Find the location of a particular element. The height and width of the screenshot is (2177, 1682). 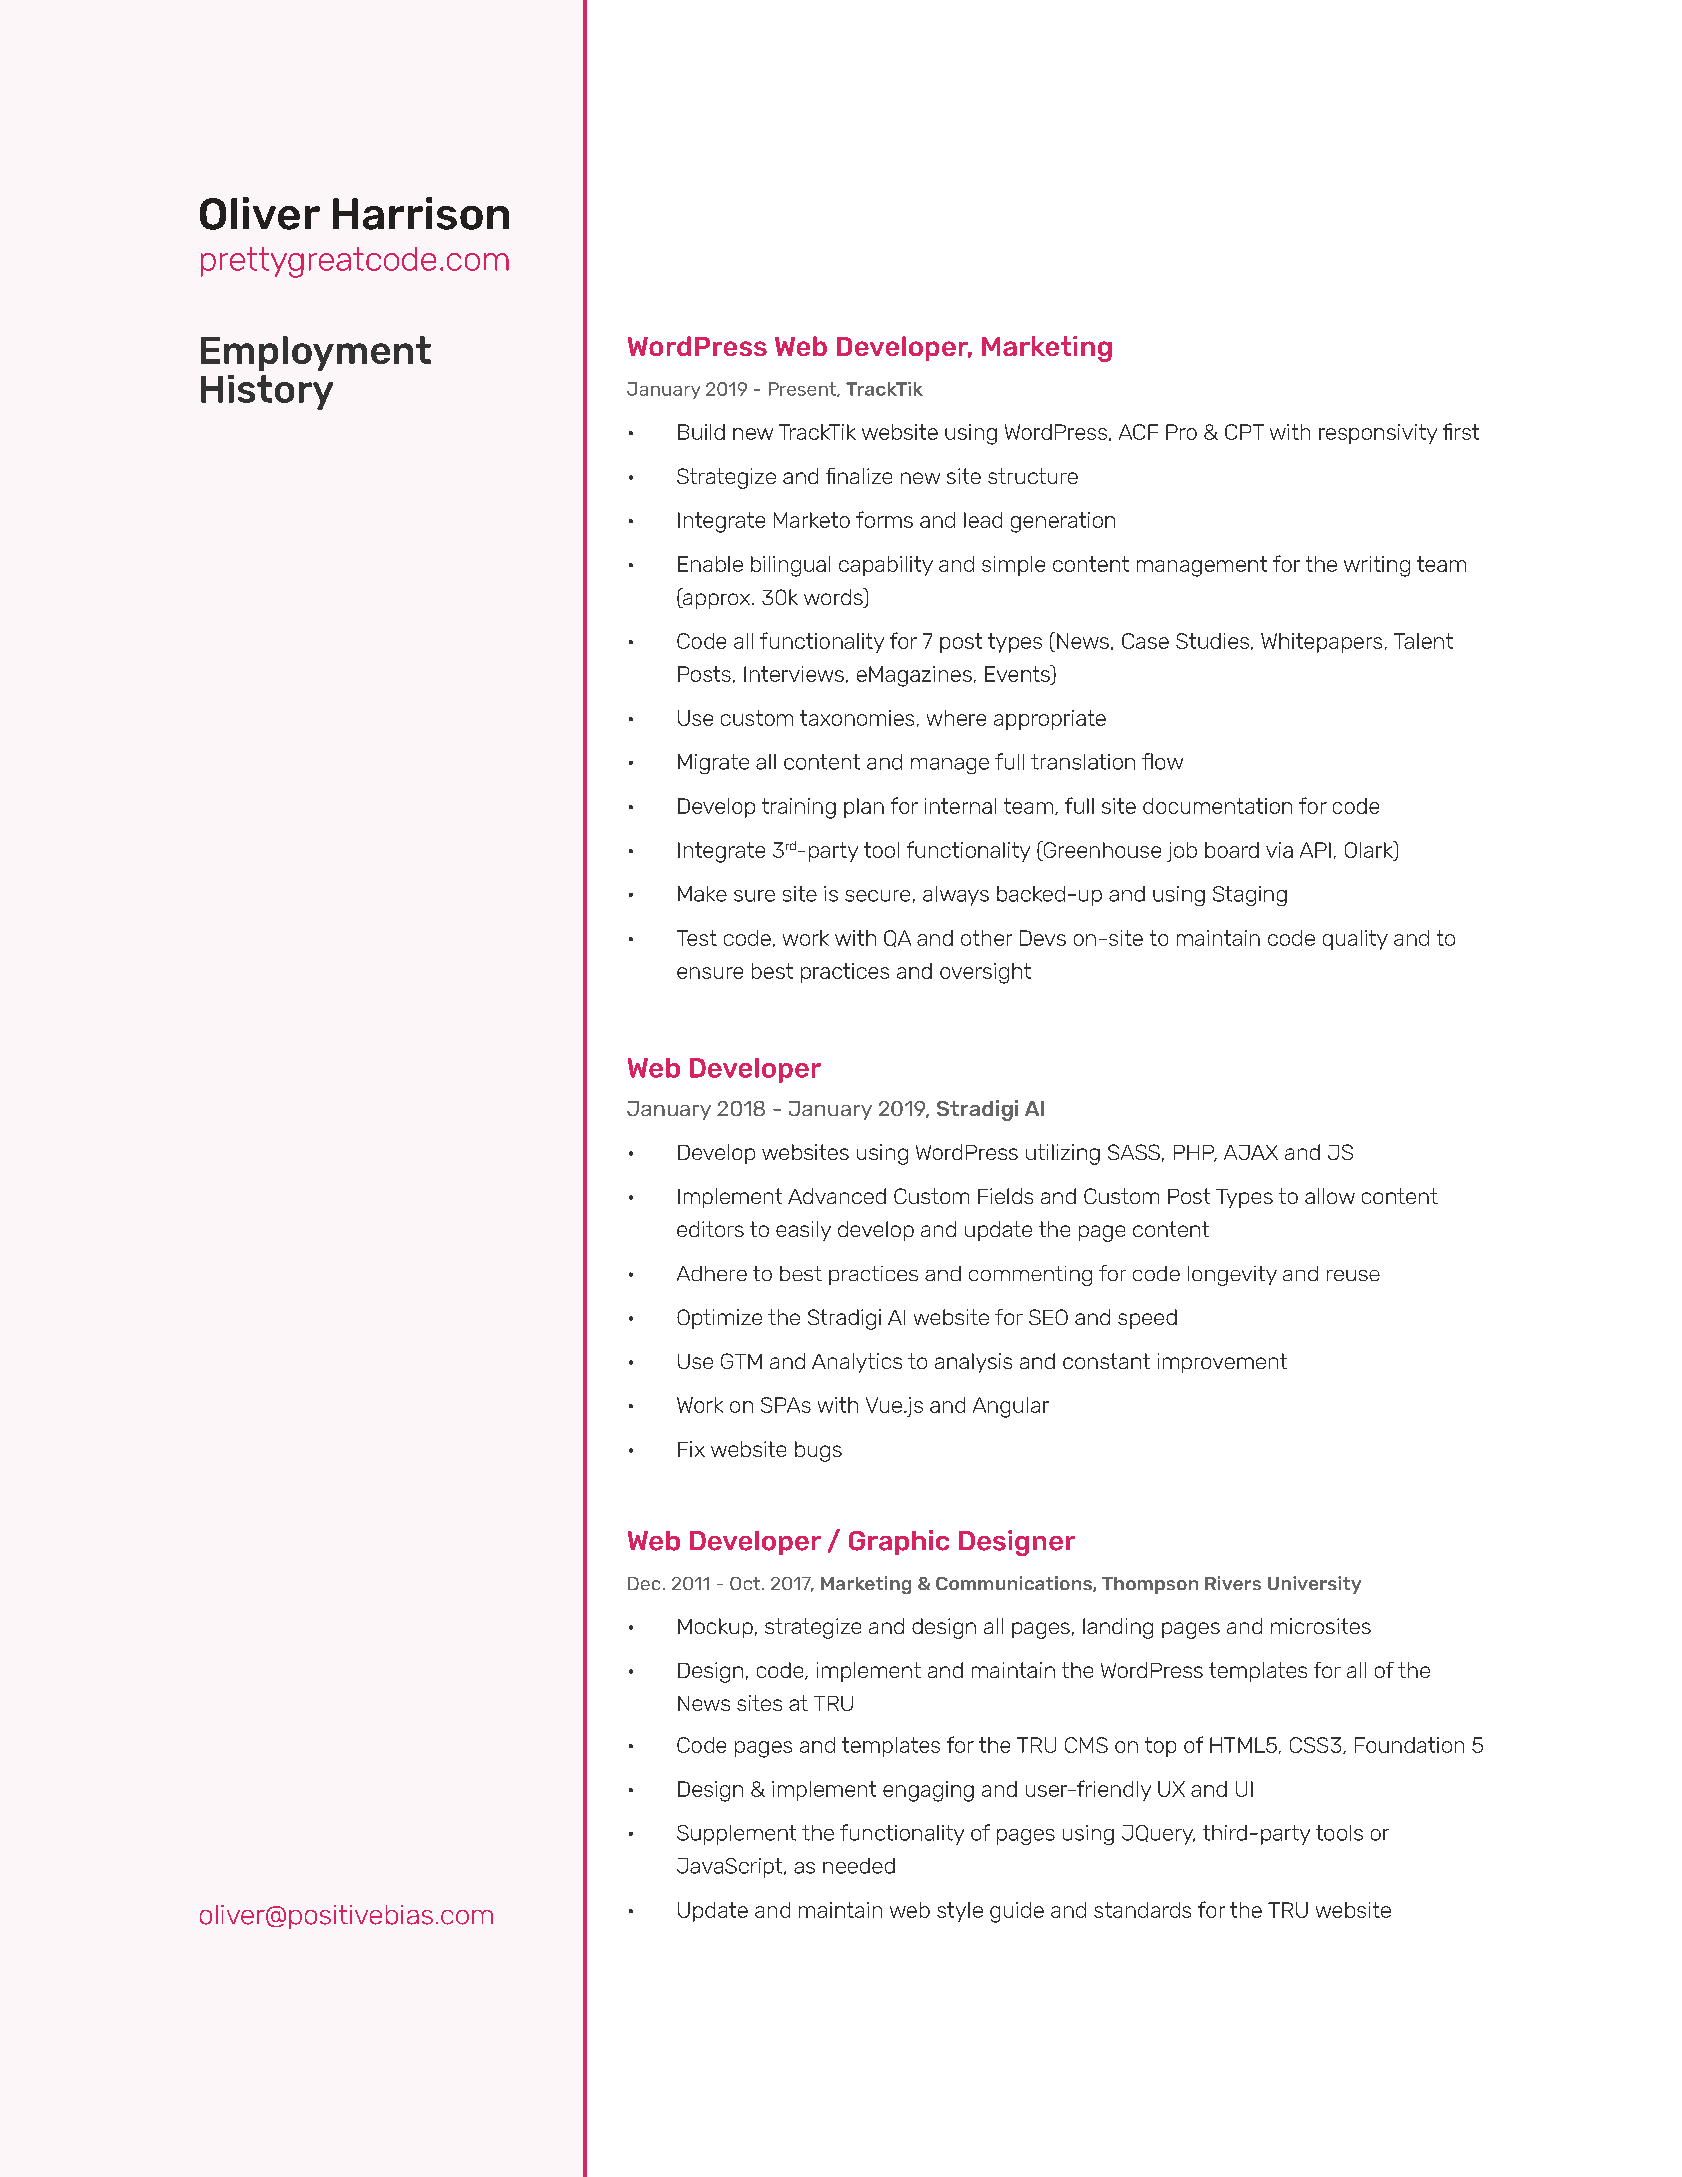

AJAX is located at coordinates (1251, 1152).
